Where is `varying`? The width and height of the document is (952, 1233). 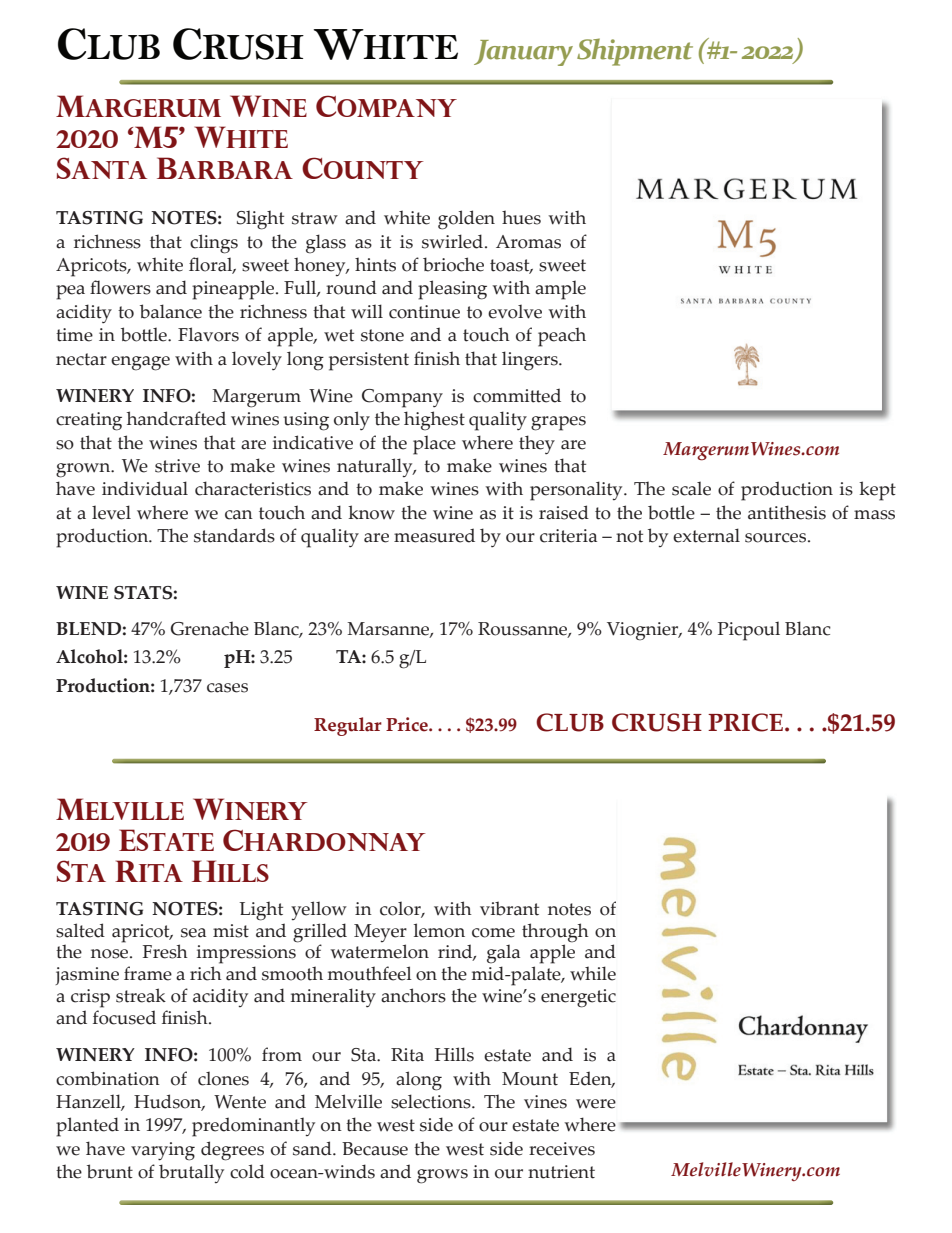 varying is located at coordinates (163, 1151).
